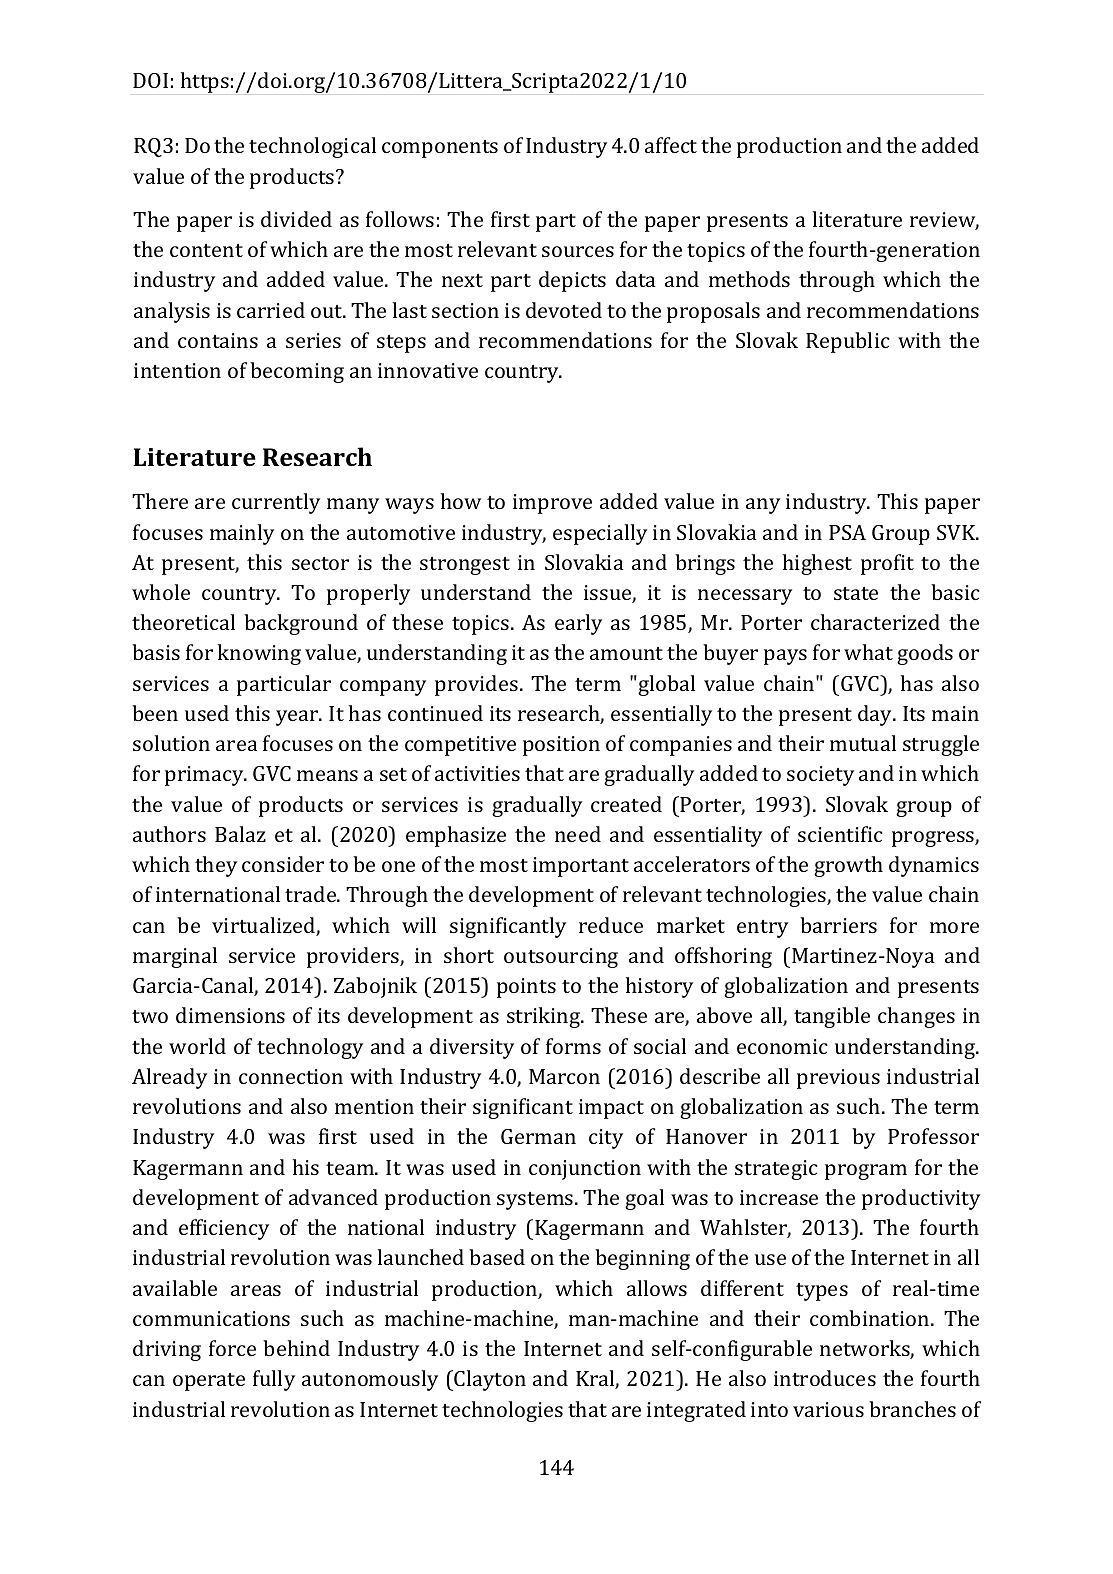 Image resolution: width=1113 pixels, height=1574 pixels. Describe the element at coordinates (749, 279) in the image. I see `methods` at that location.
